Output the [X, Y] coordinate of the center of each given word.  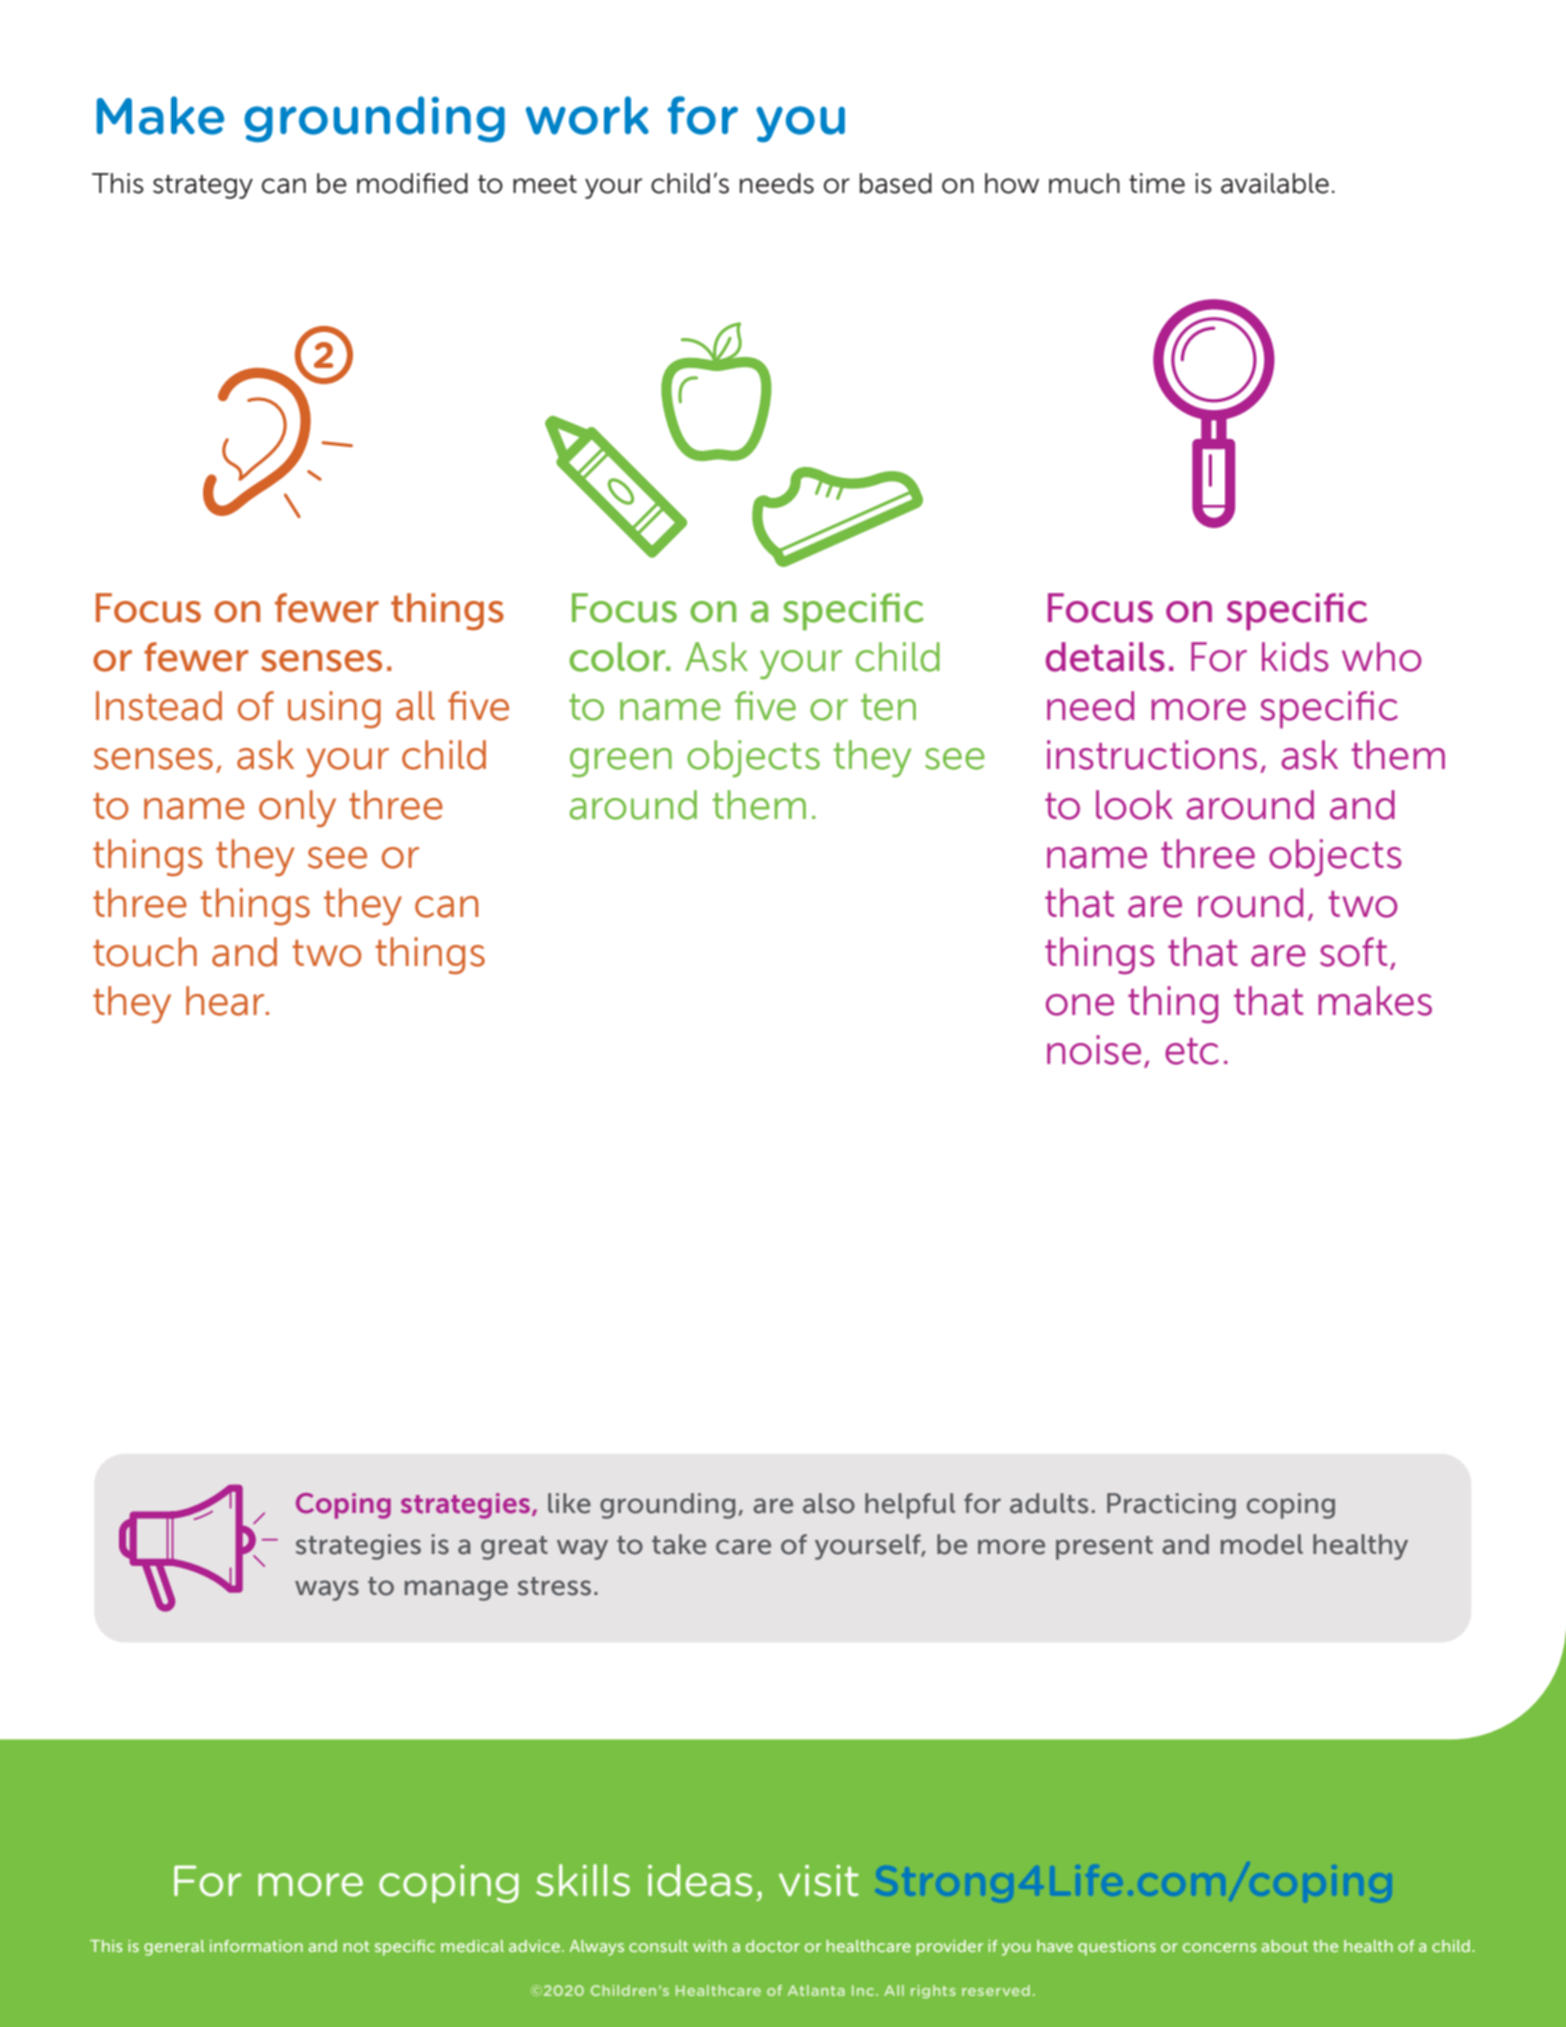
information [256, 1946]
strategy [203, 187]
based [896, 183]
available [1275, 183]
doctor [773, 1946]
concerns [1220, 1947]
